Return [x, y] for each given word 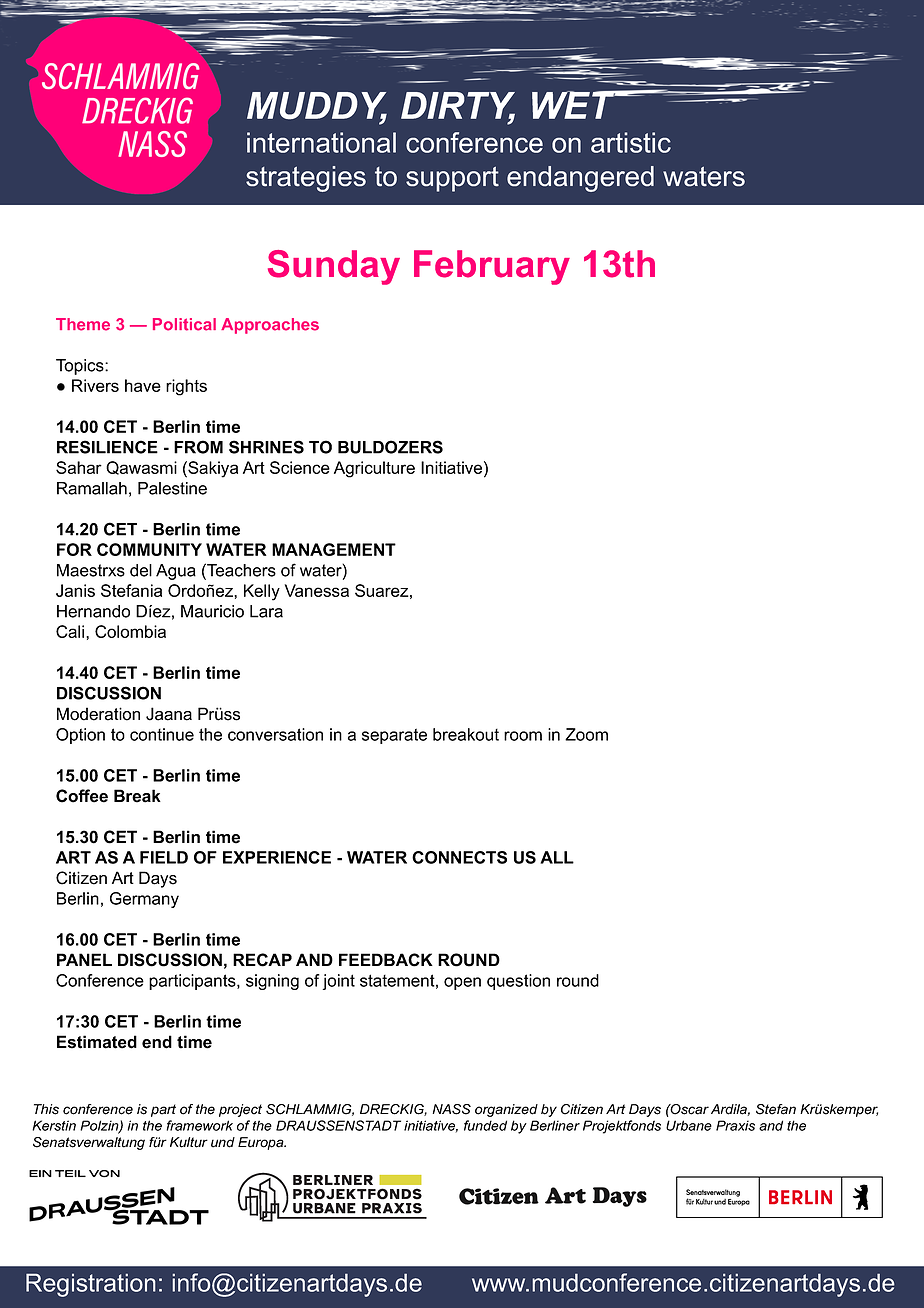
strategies [306, 179]
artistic [631, 142]
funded [485, 1125]
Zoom [586, 734]
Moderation [98, 714]
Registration [91, 1285]
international [321, 142]
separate [394, 736]
